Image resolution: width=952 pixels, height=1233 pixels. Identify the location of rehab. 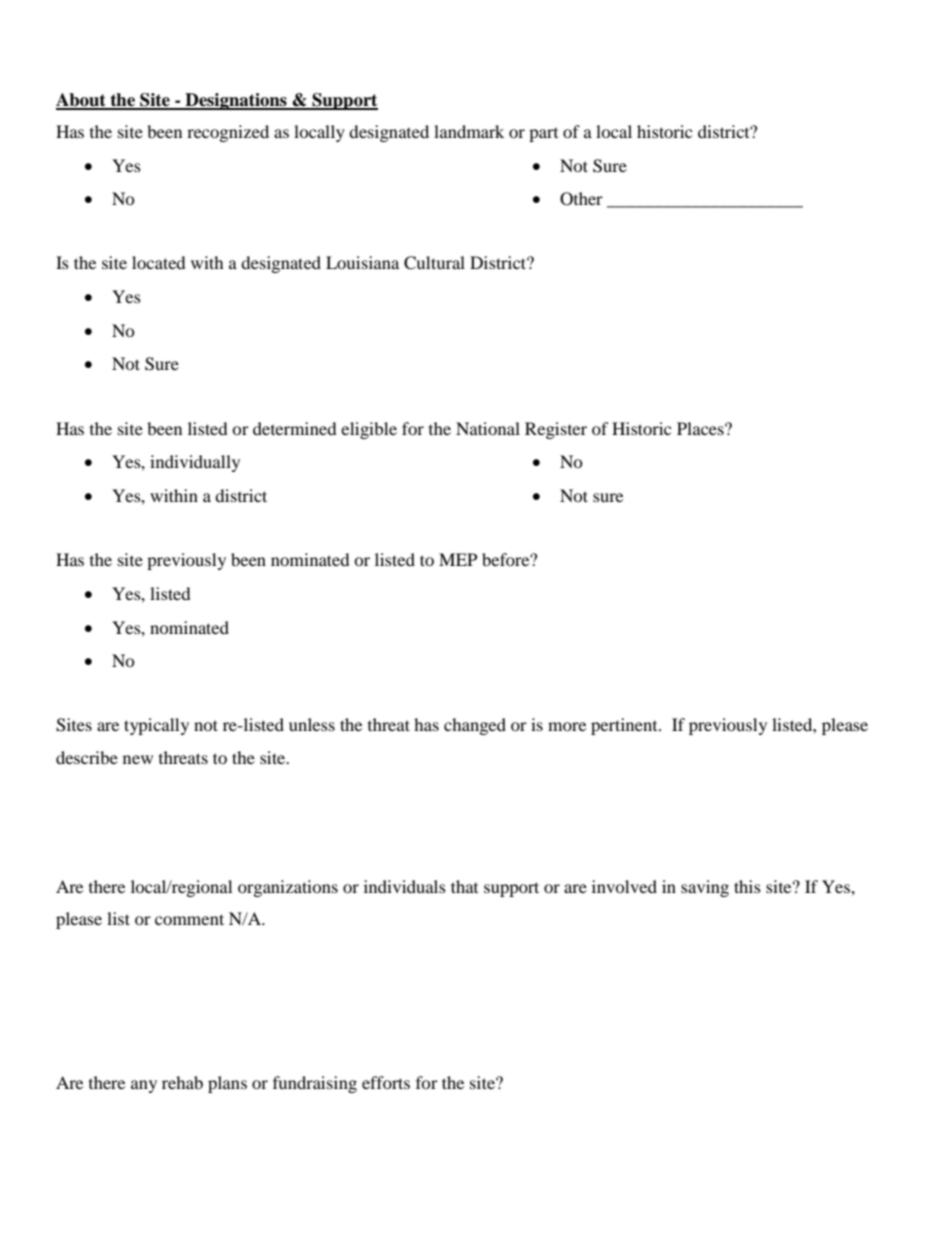
(182, 1082).
